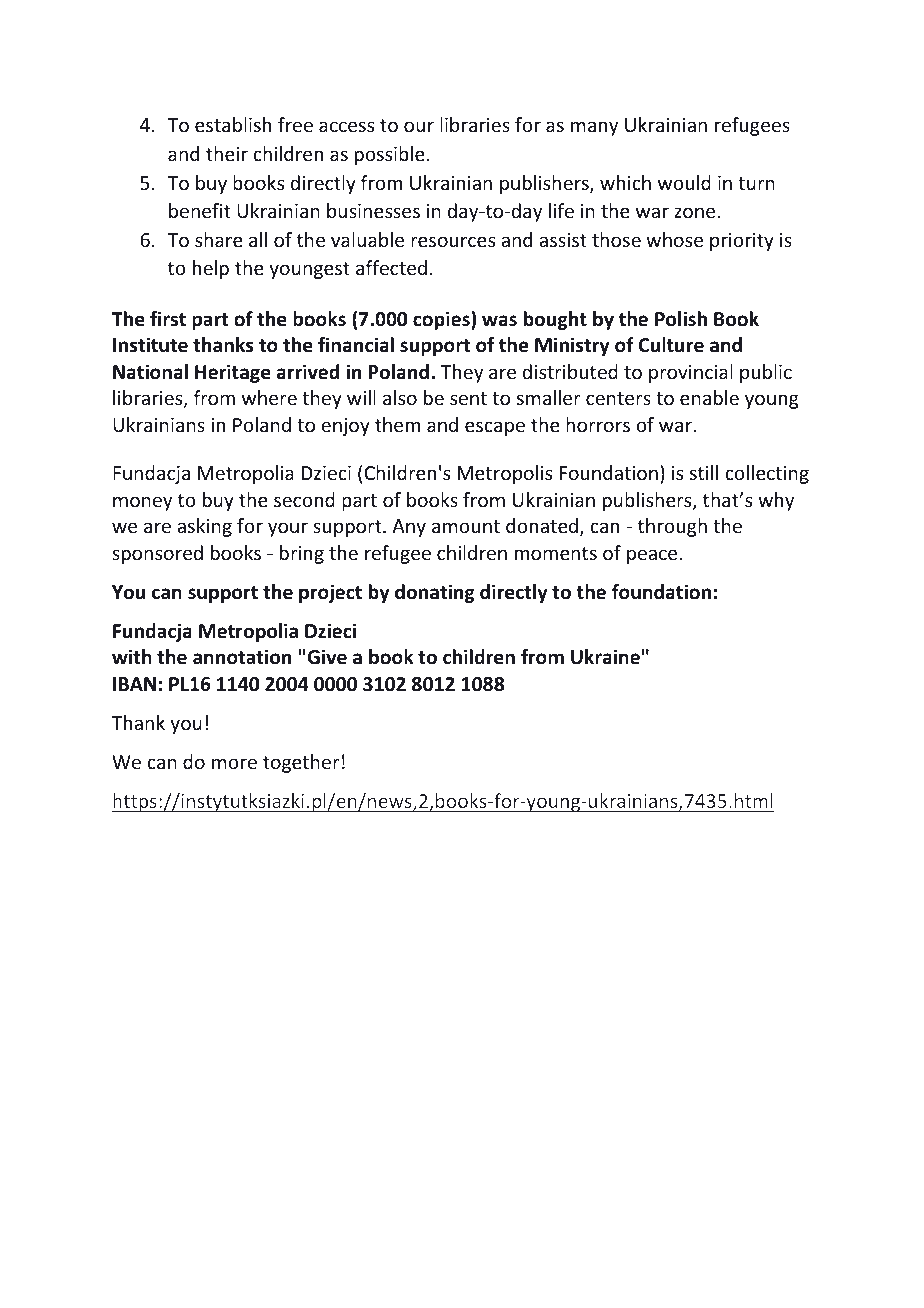 The width and height of the screenshot is (924, 1308). Describe the element at coordinates (684, 182) in the screenshot. I see `would` at that location.
